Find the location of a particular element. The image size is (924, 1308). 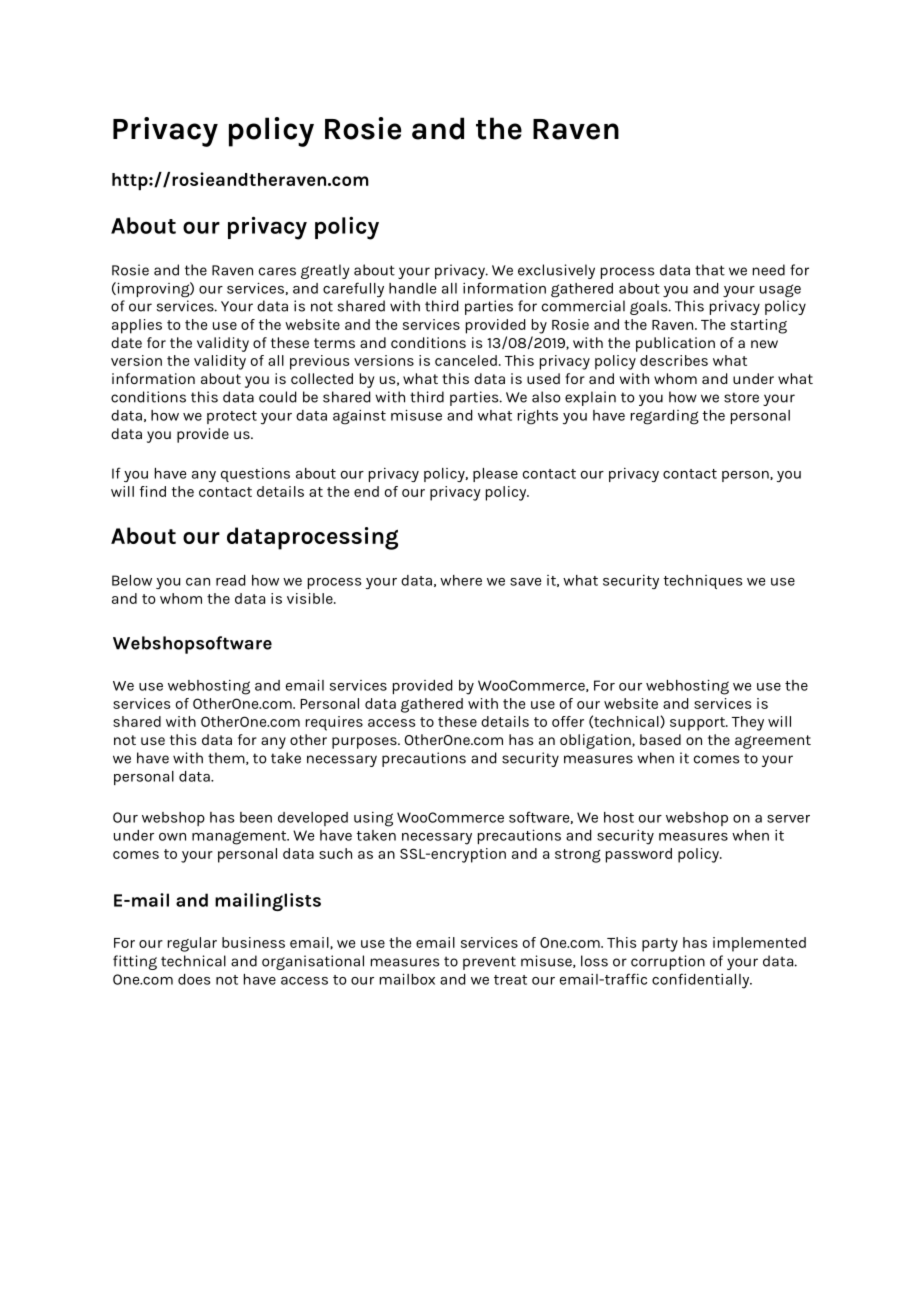

cares is located at coordinates (277, 271).
